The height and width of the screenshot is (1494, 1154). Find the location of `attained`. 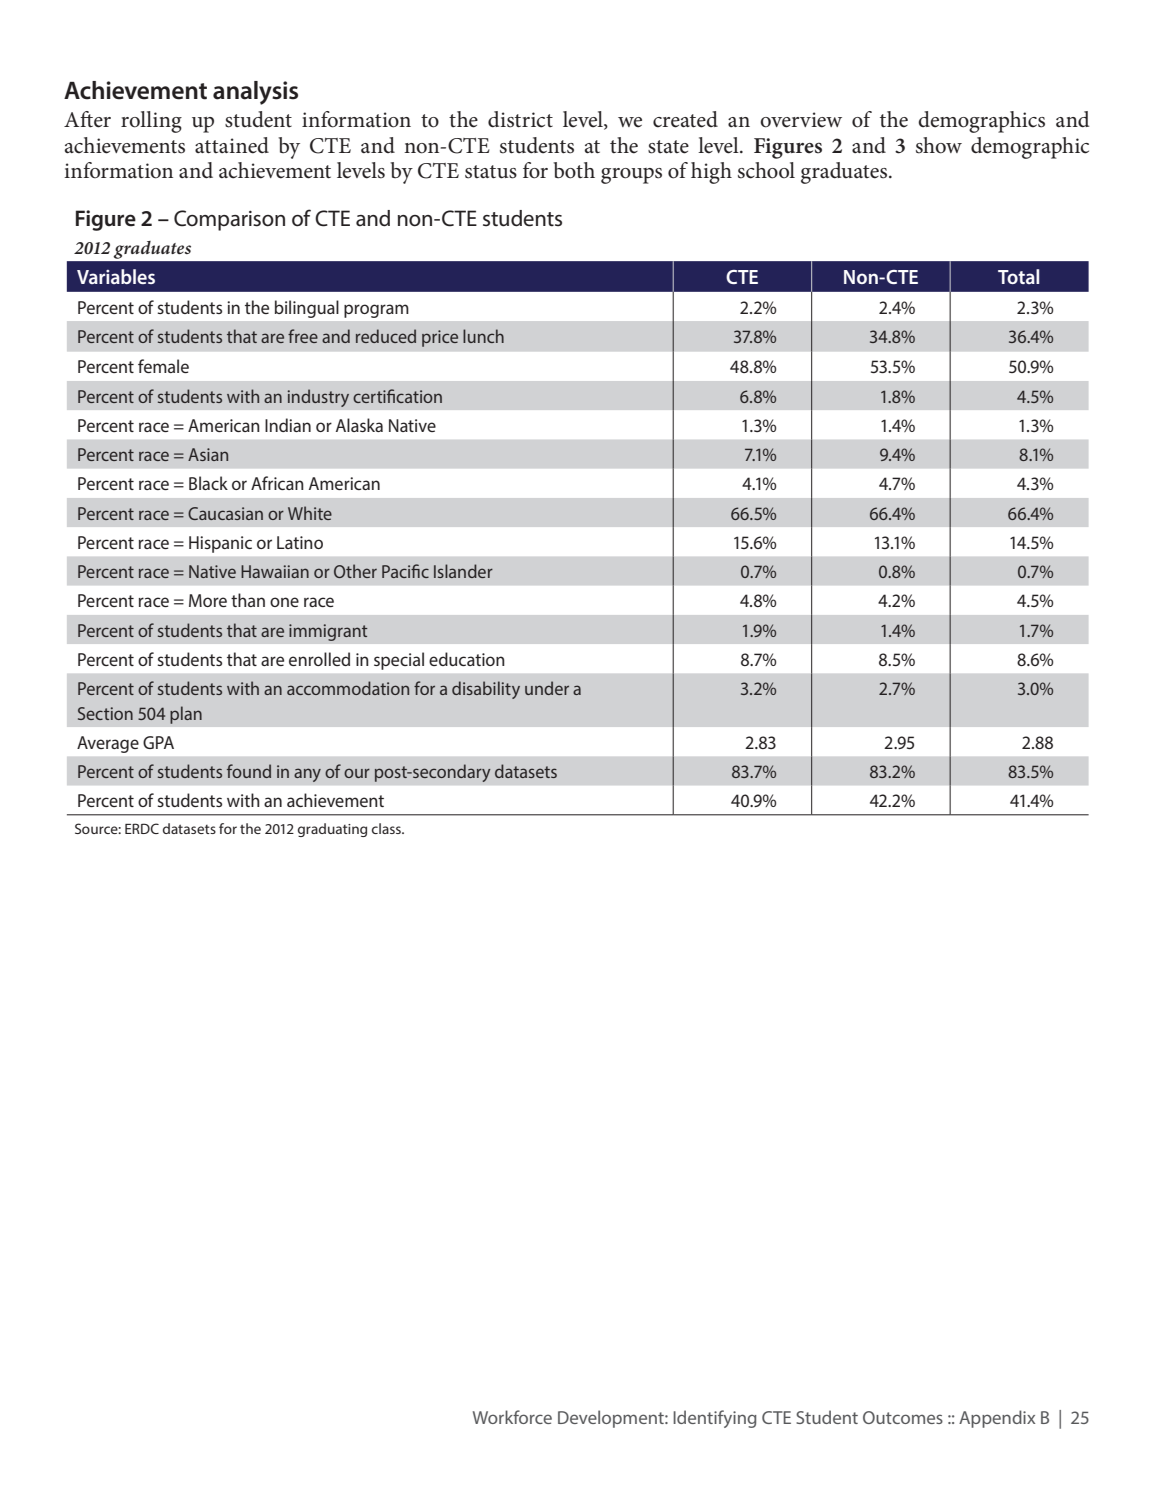

attained is located at coordinates (232, 145).
